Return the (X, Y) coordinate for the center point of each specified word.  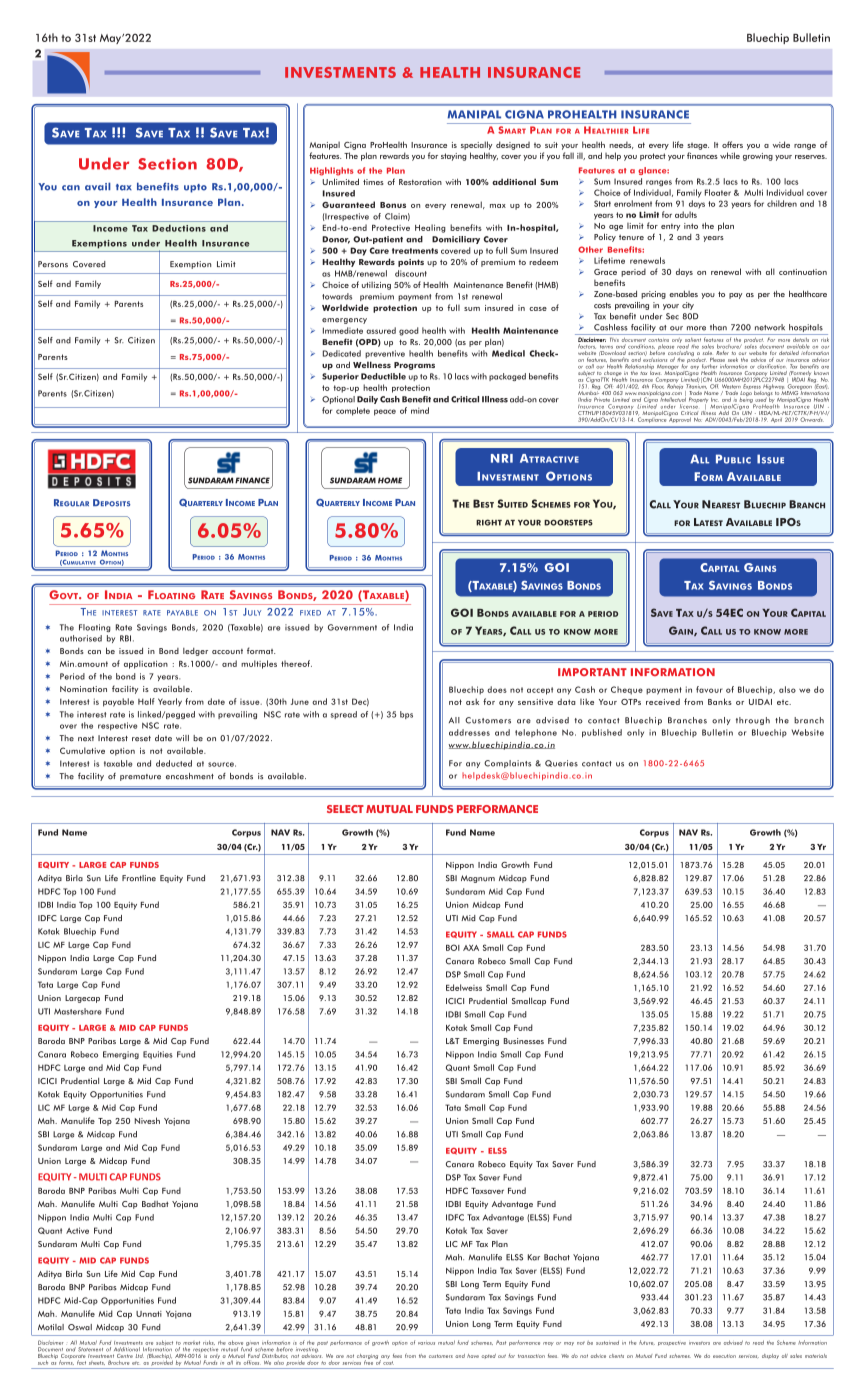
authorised (81, 638)
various (426, 1343)
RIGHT (489, 522)
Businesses (524, 1041)
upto (195, 188)
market (191, 1343)
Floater (718, 192)
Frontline (139, 878)
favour (709, 689)
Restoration (420, 182)
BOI (453, 947)
